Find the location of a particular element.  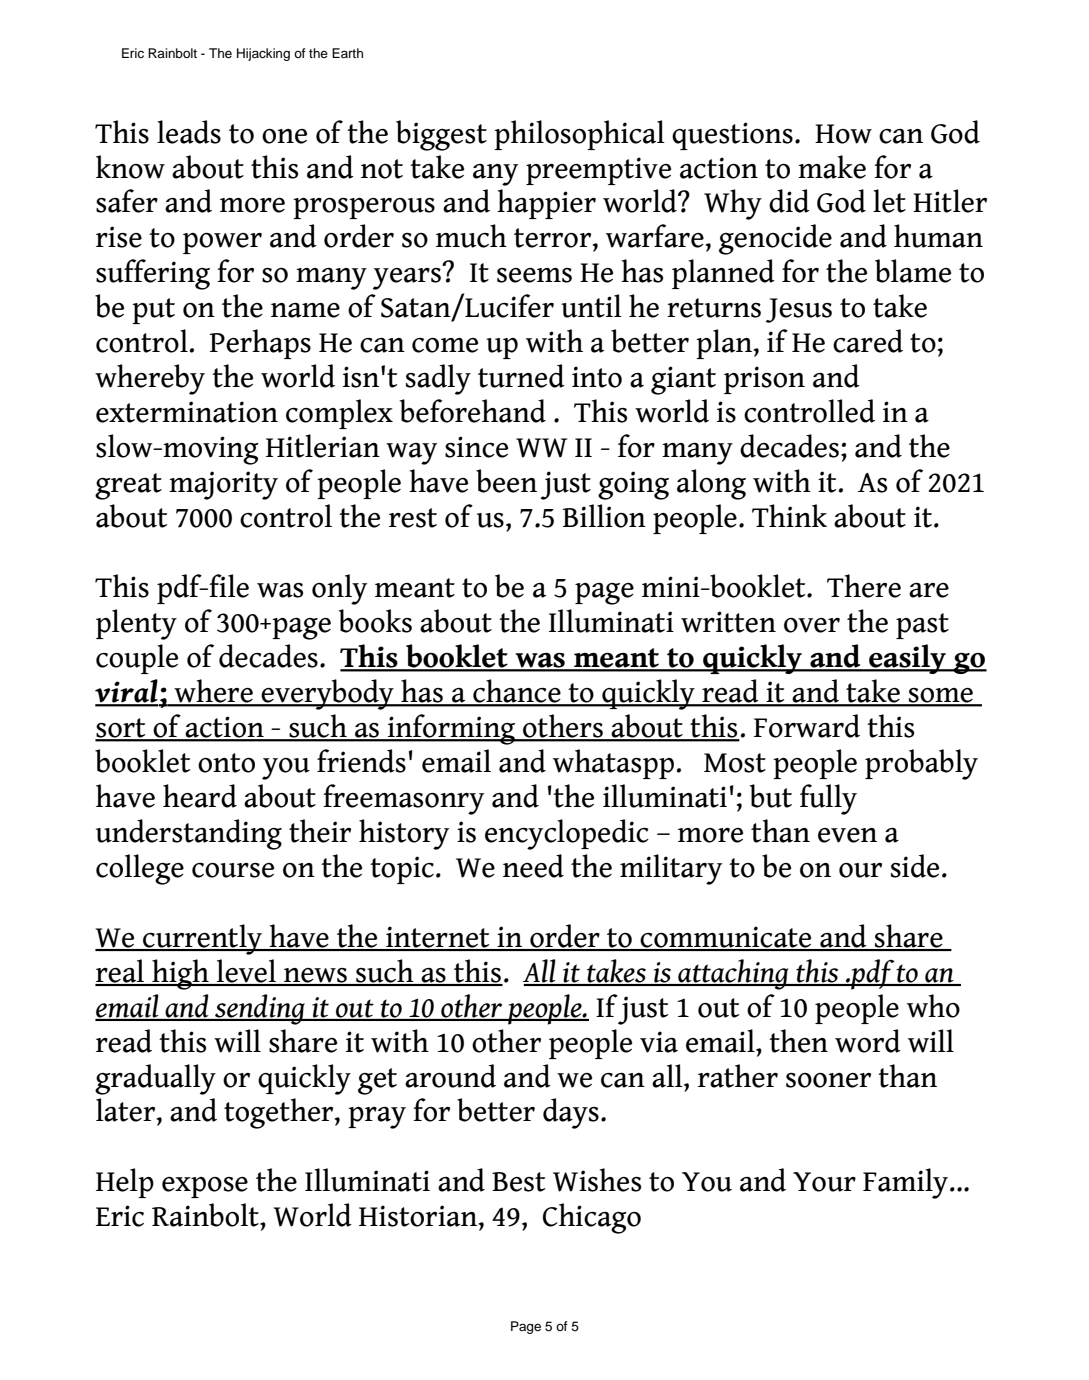

How is located at coordinates (843, 134).
